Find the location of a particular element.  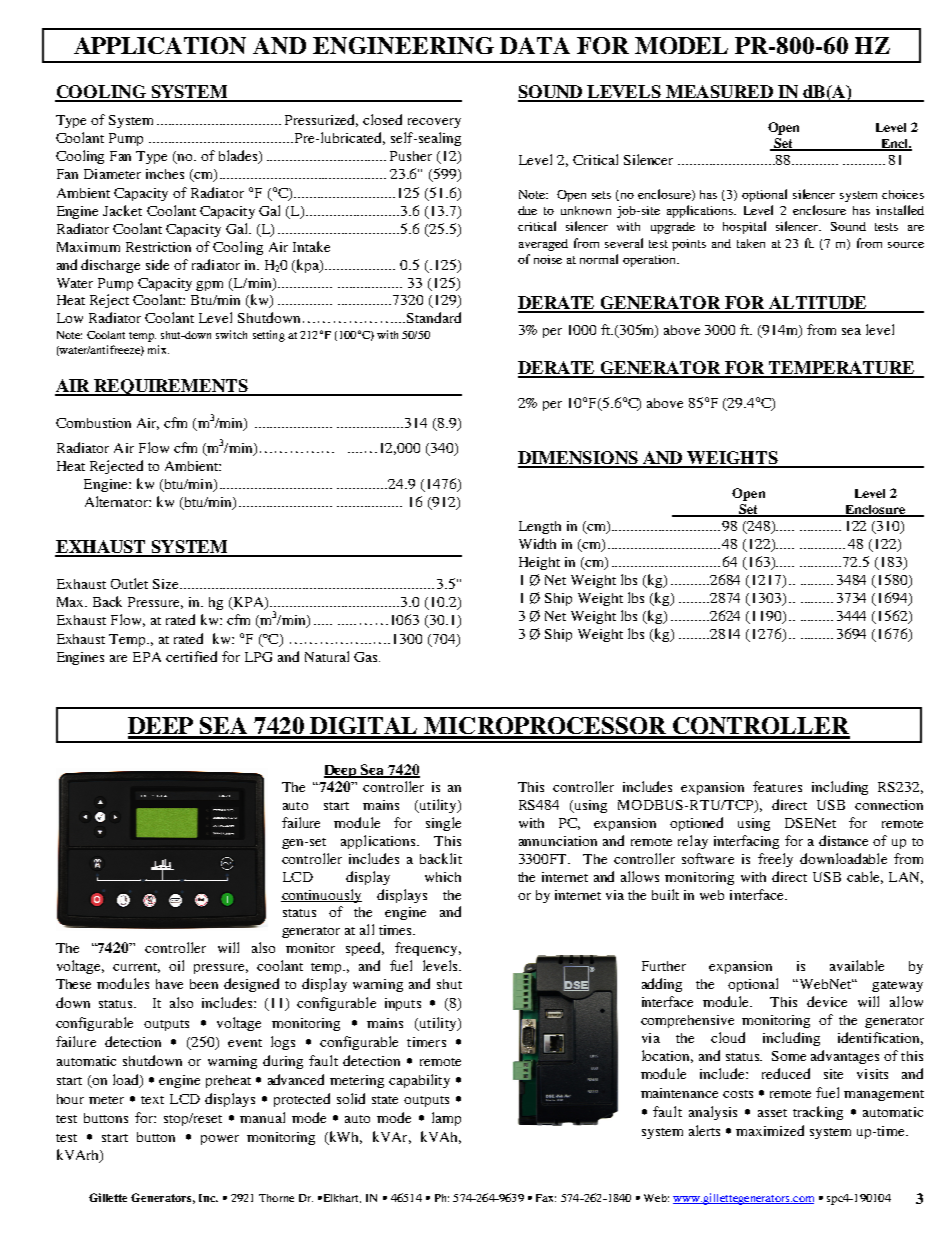

Fax is located at coordinates (546, 1198).
